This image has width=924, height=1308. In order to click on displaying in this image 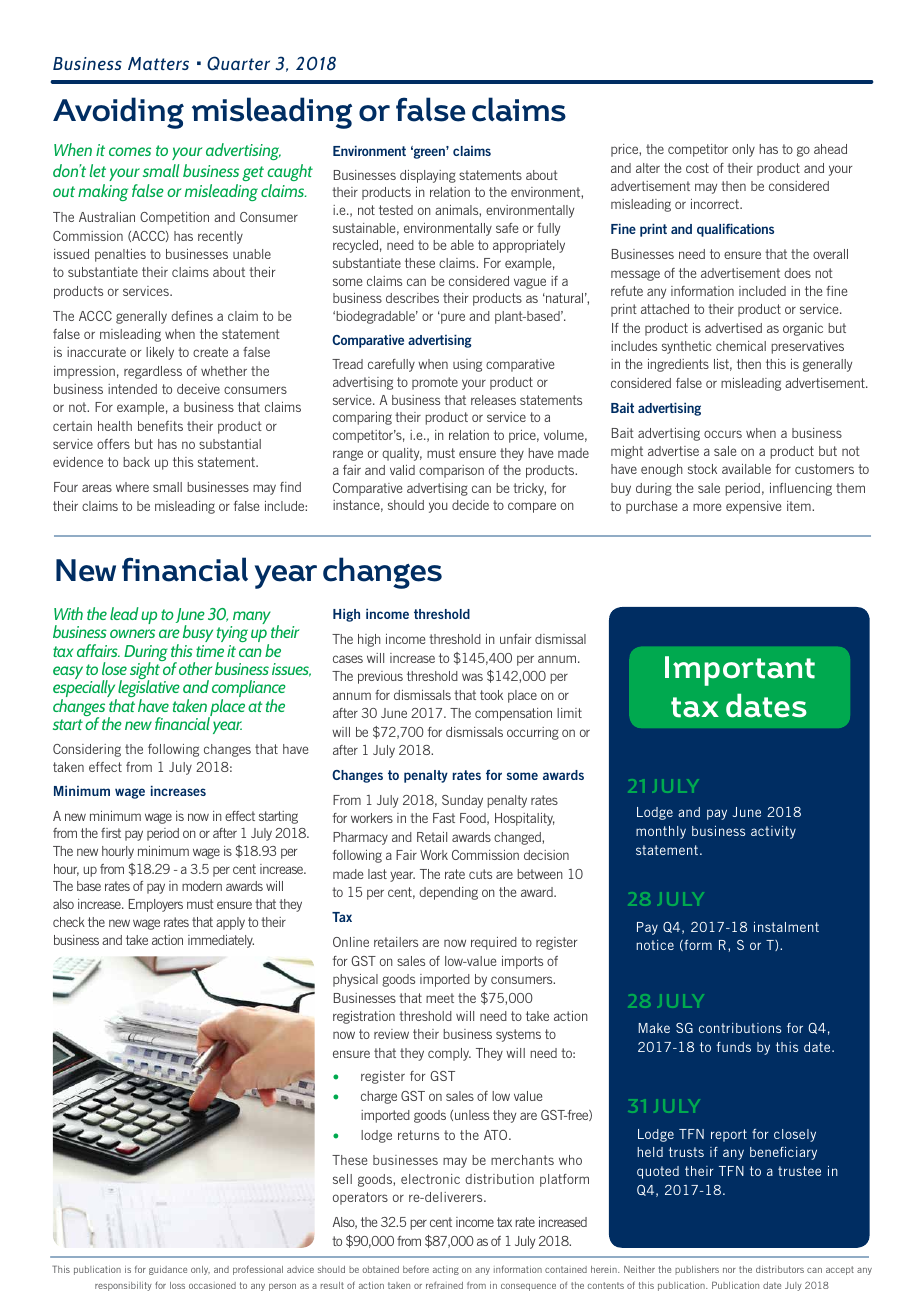, I will do `click(428, 176)`.
